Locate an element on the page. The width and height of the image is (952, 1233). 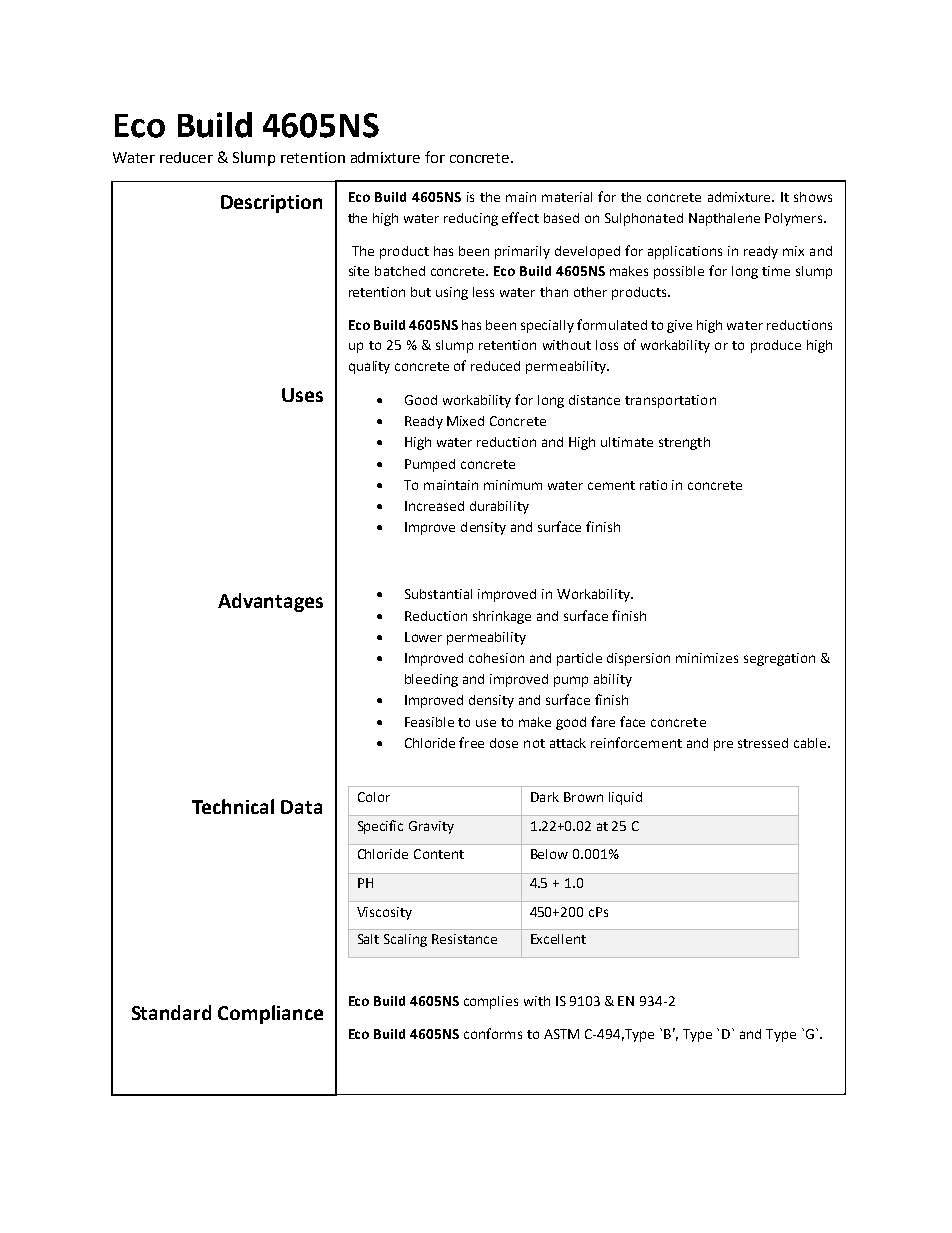
minimizes is located at coordinates (707, 658).
